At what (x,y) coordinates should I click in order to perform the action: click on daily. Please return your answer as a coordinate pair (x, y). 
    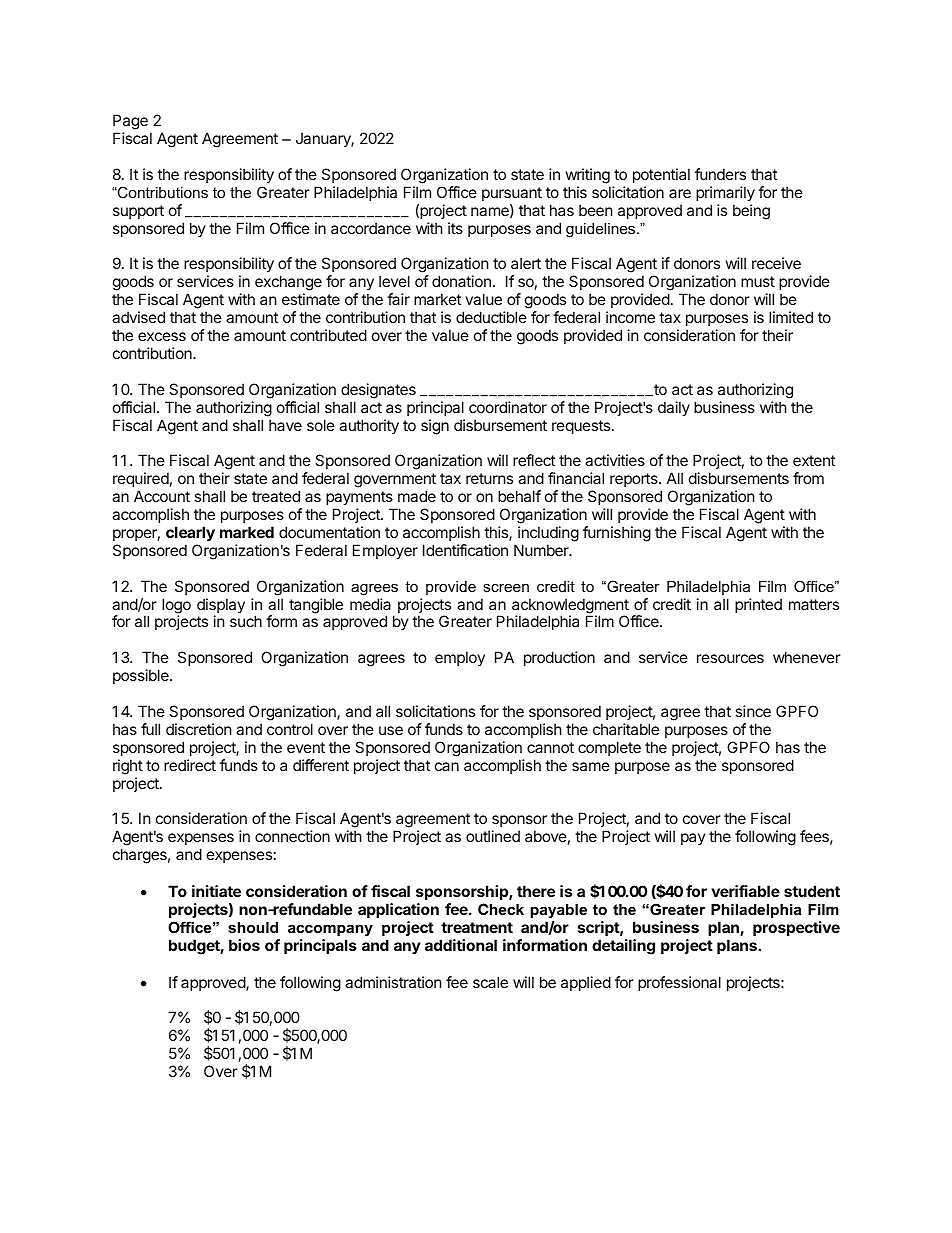
    Looking at the image, I should click on (674, 408).
